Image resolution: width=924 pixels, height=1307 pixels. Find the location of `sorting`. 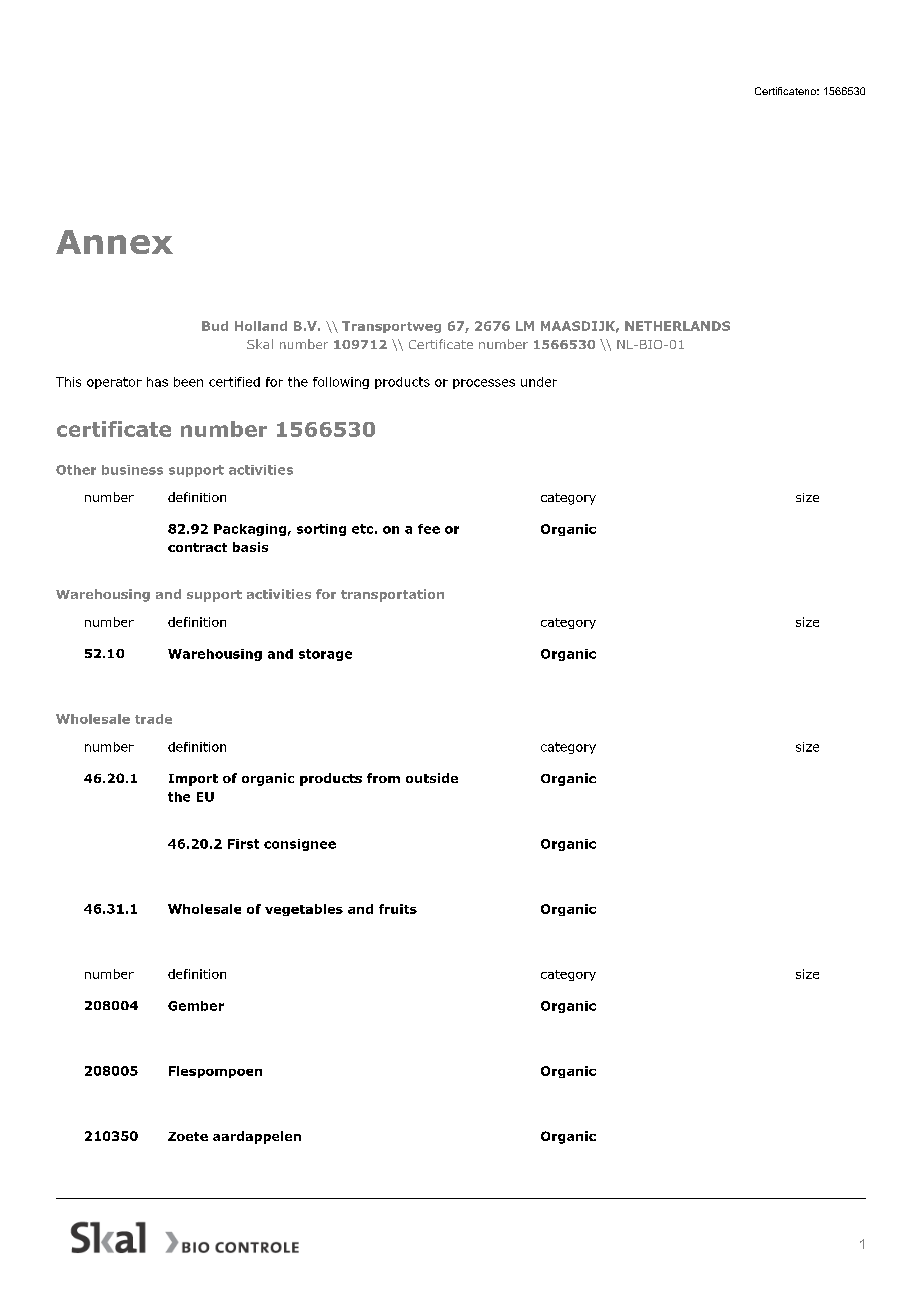

sorting is located at coordinates (321, 530).
